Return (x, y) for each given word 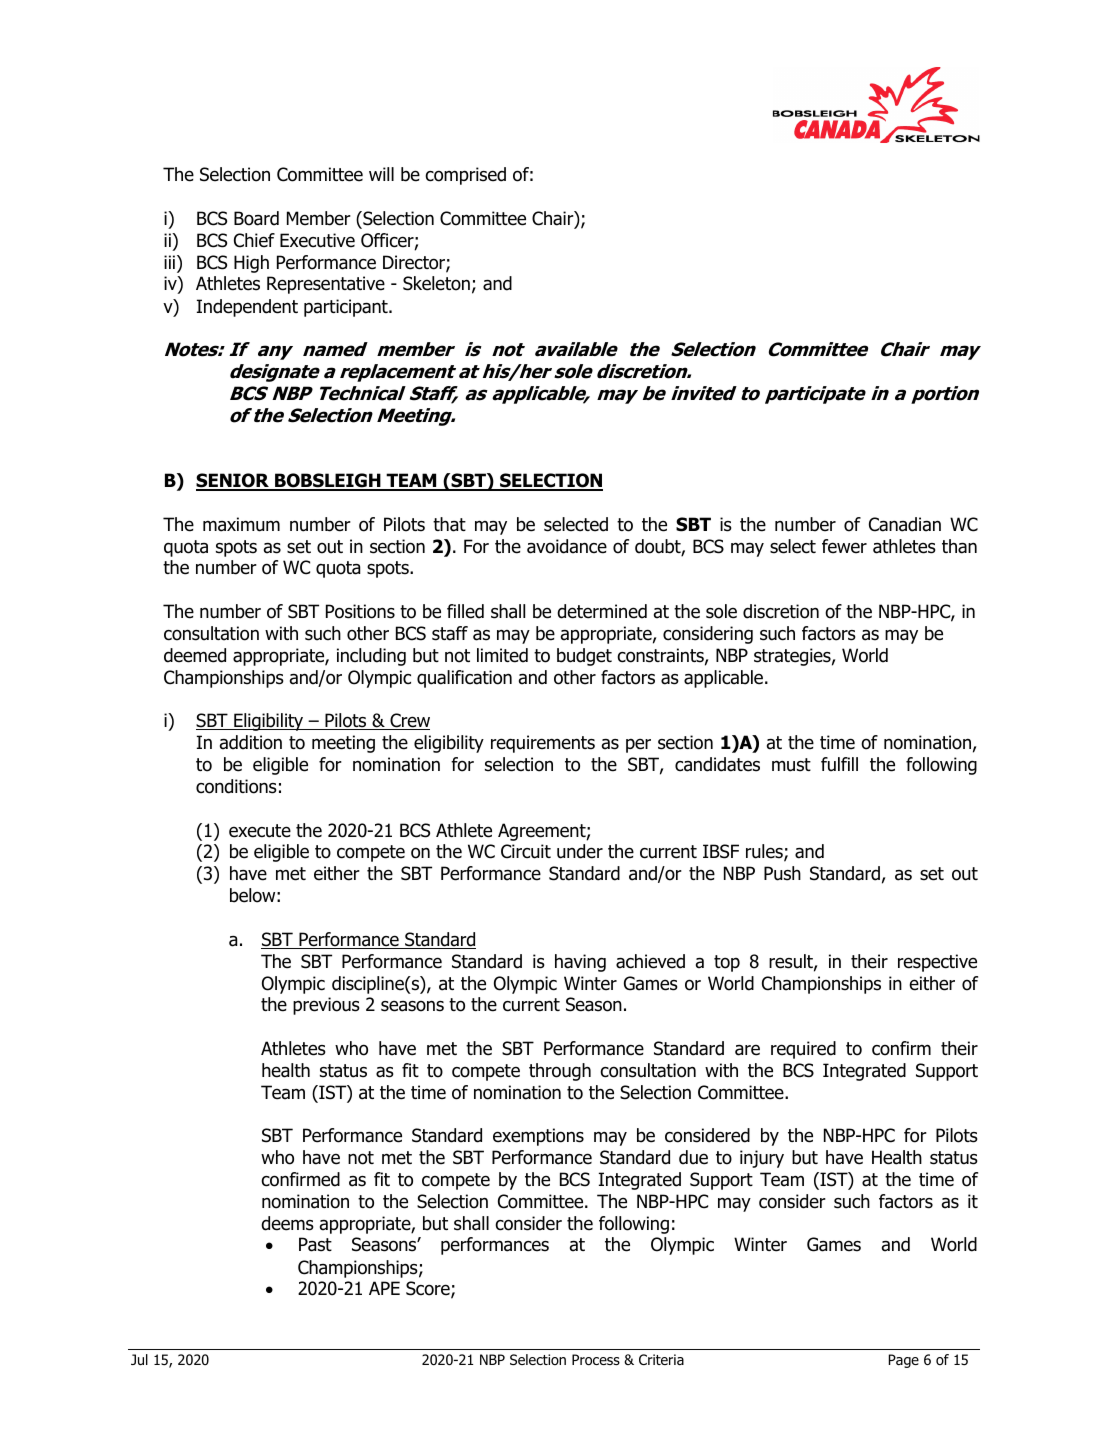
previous (326, 1006)
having (580, 963)
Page (904, 1361)
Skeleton (436, 283)
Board (256, 218)
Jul (139, 1359)
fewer (844, 546)
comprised (465, 176)
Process (596, 1360)
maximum (241, 524)
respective (937, 963)
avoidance (567, 546)
